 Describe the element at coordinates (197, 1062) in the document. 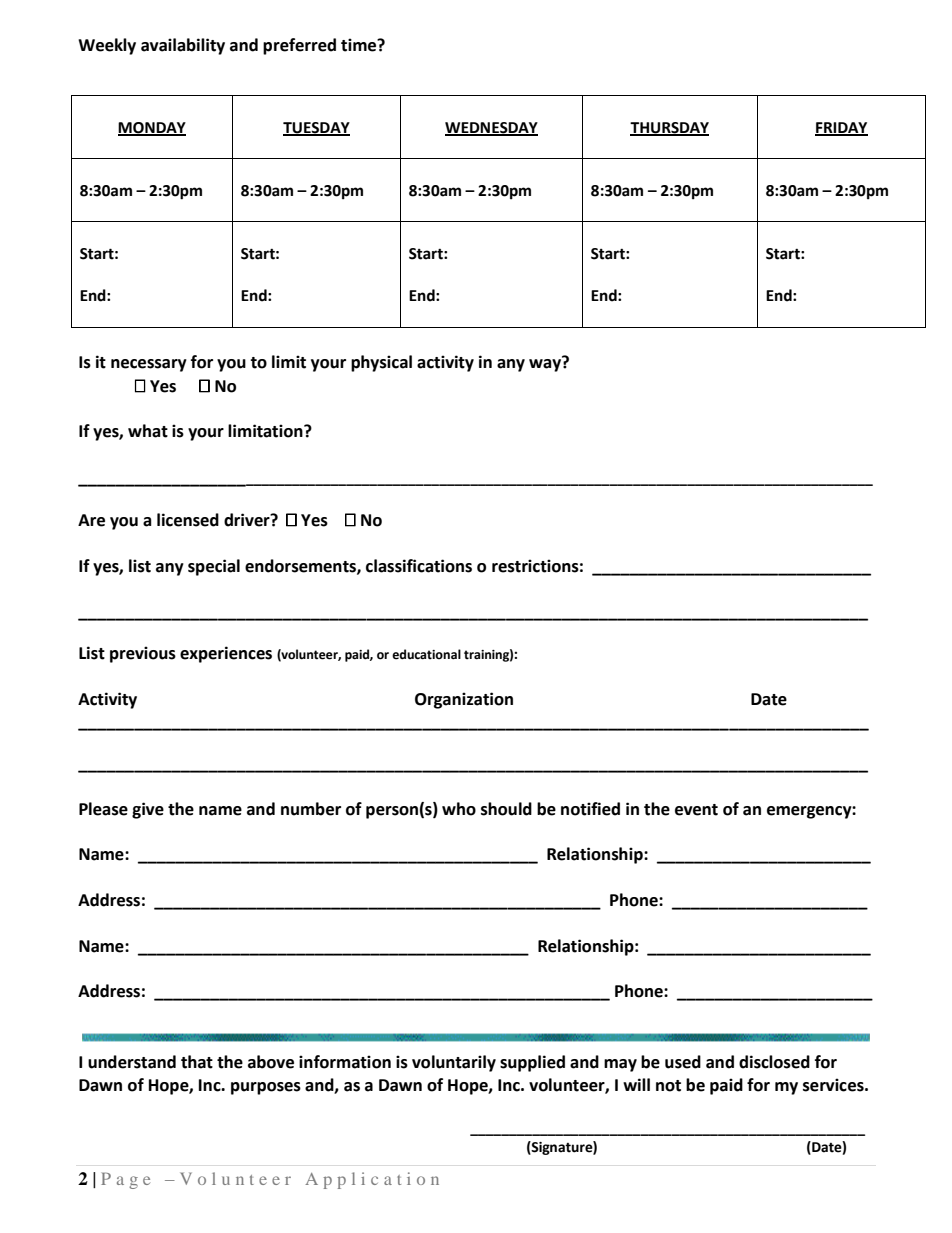

I see `that` at that location.
